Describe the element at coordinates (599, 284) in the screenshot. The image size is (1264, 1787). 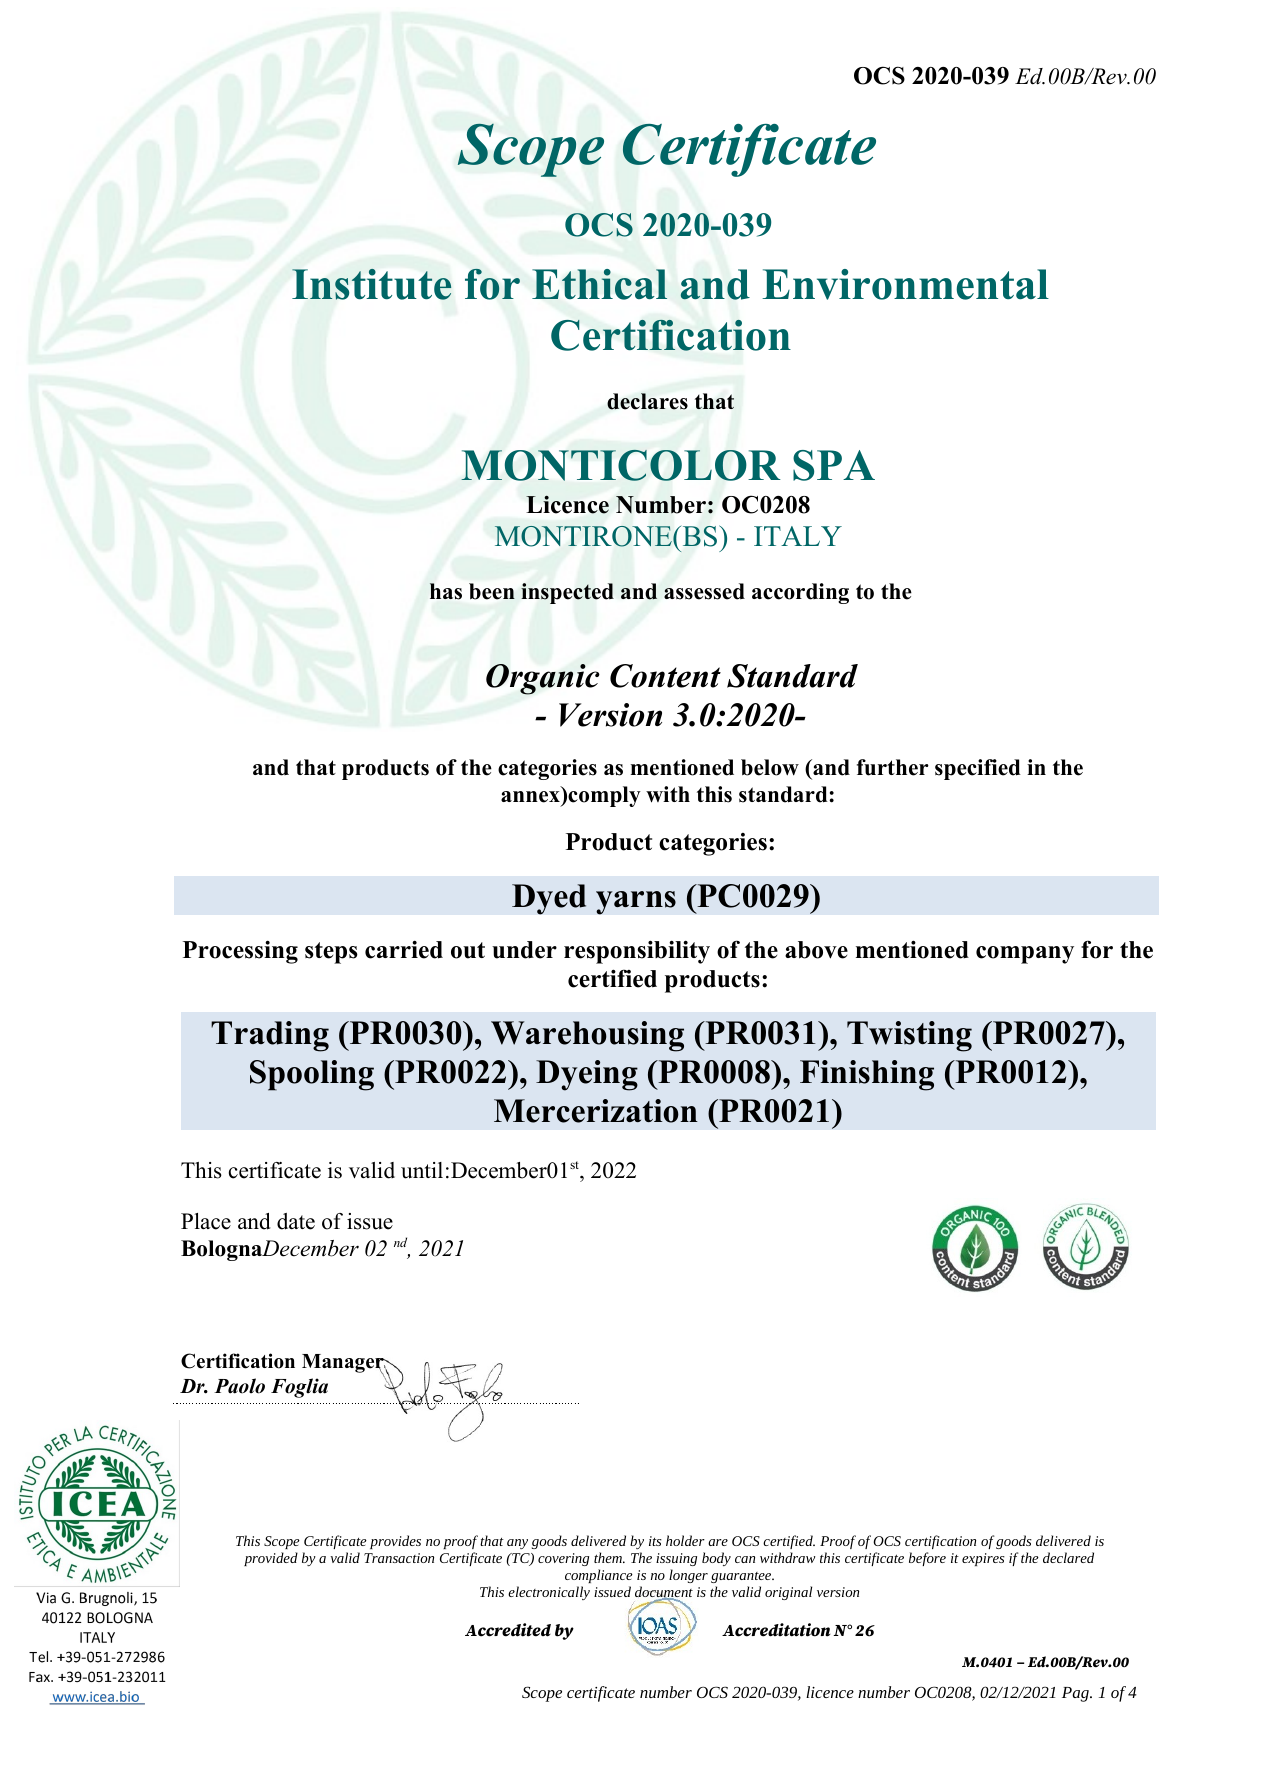
I see `Ethical` at that location.
